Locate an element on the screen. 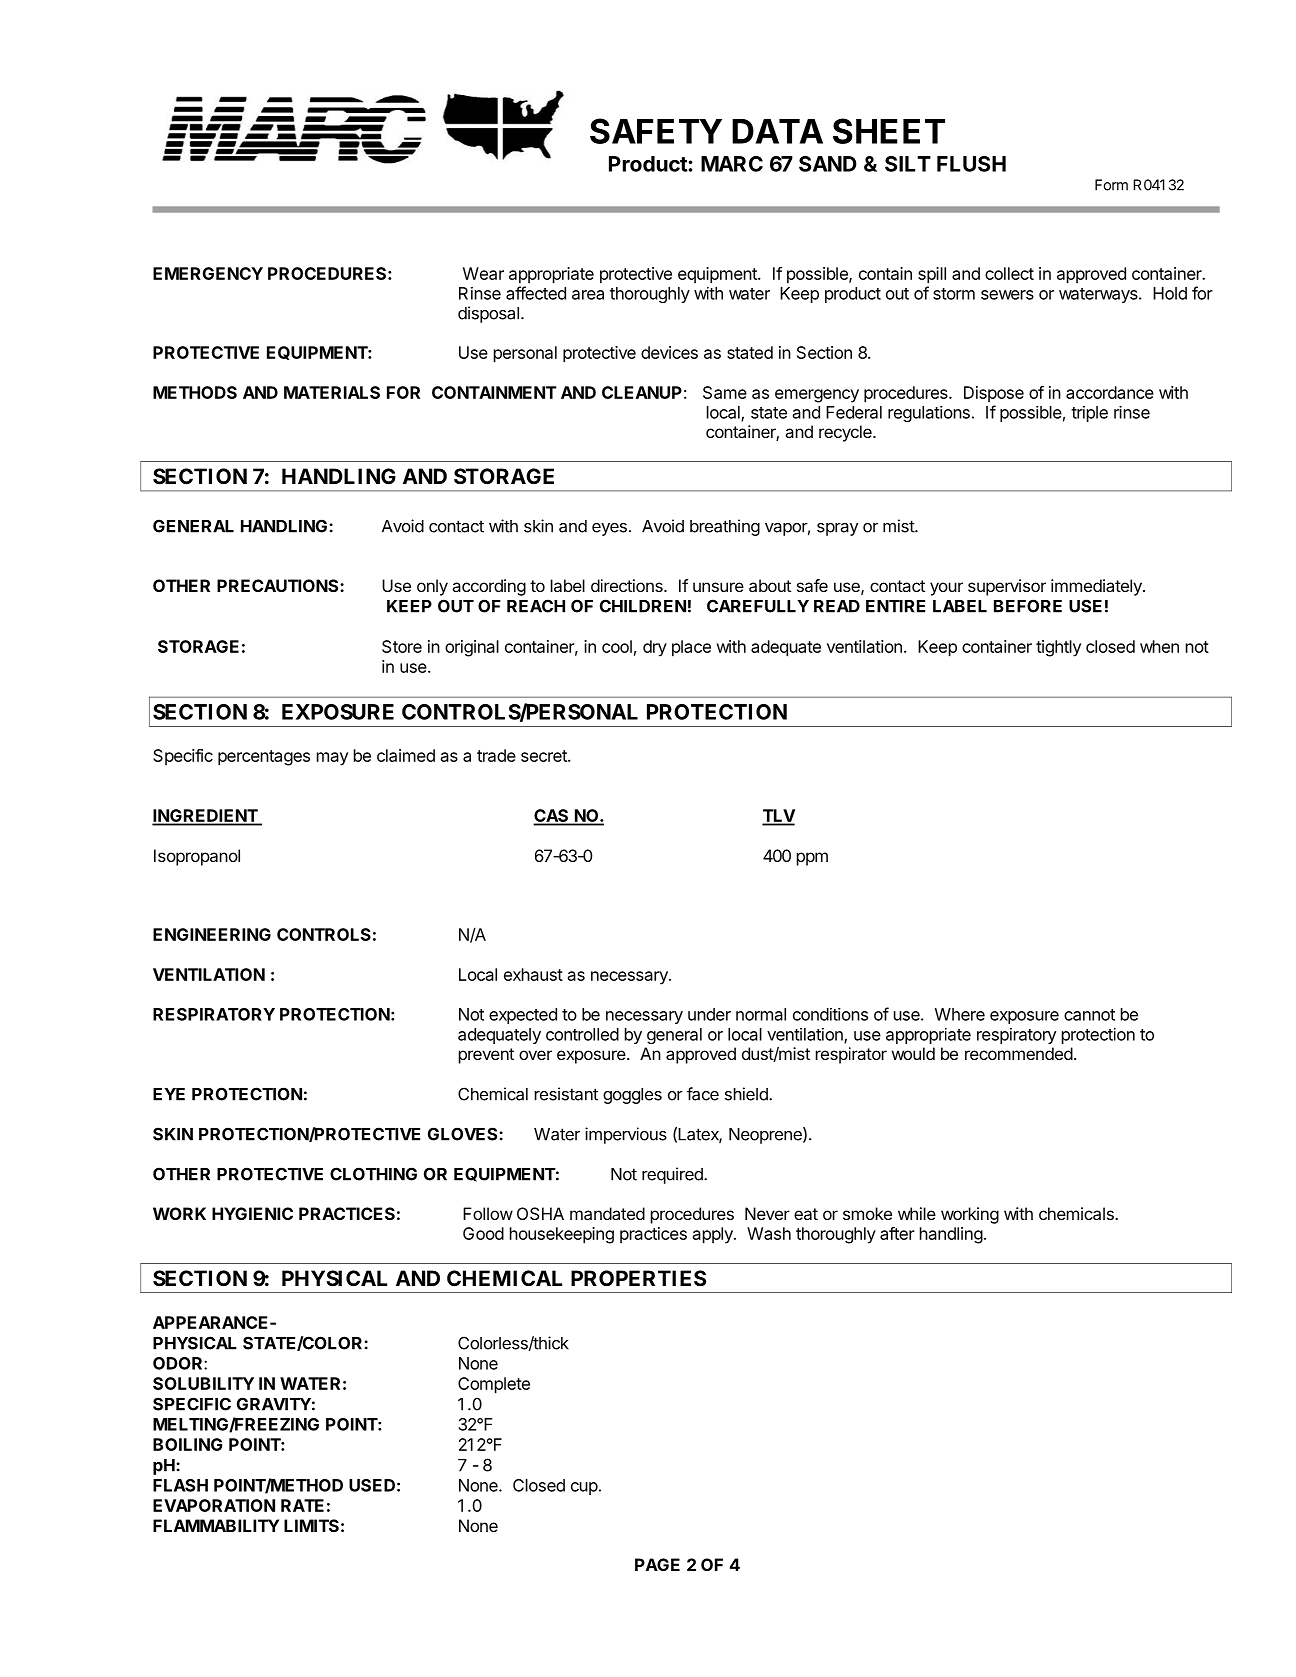 This screenshot has height=1677, width=1296. LIMITS is located at coordinates (311, 1525).
